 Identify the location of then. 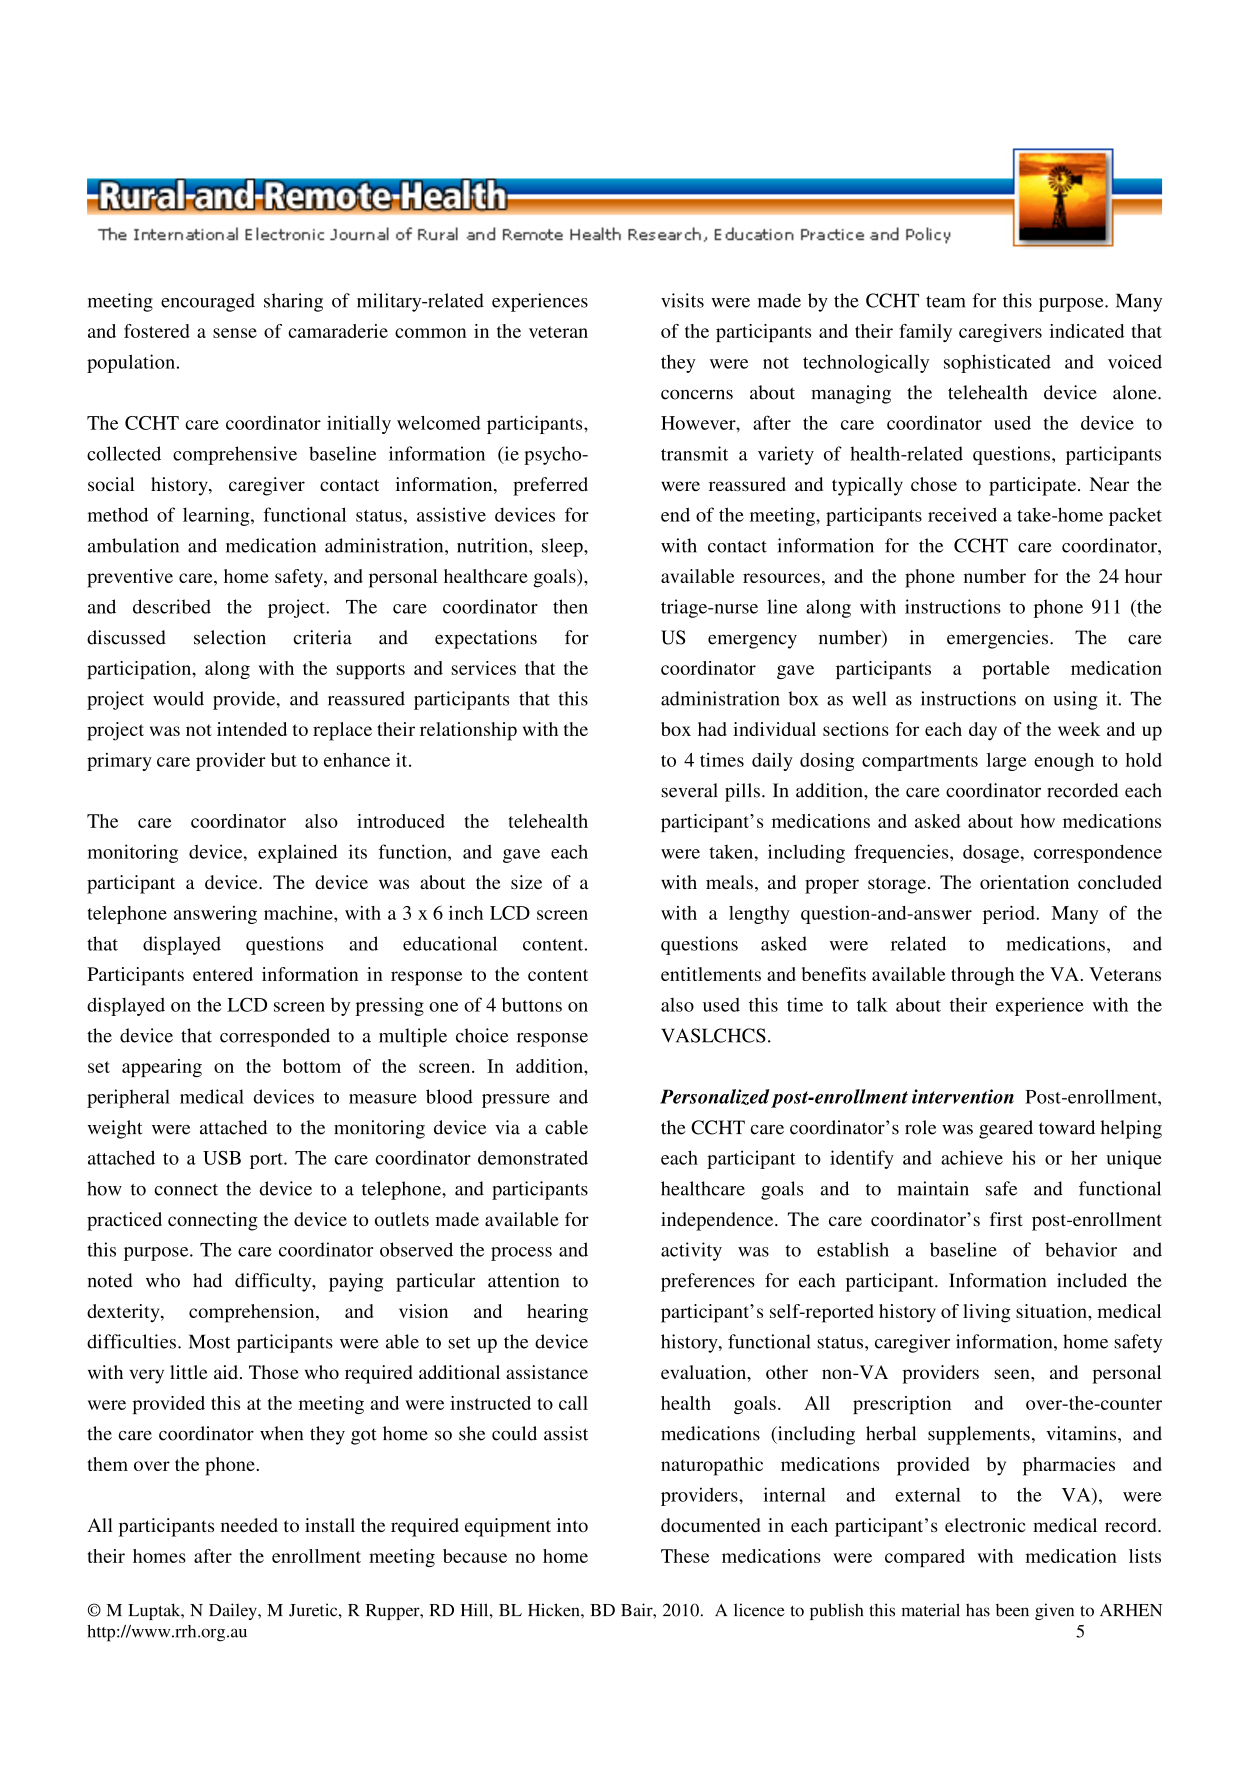
(570, 606).
